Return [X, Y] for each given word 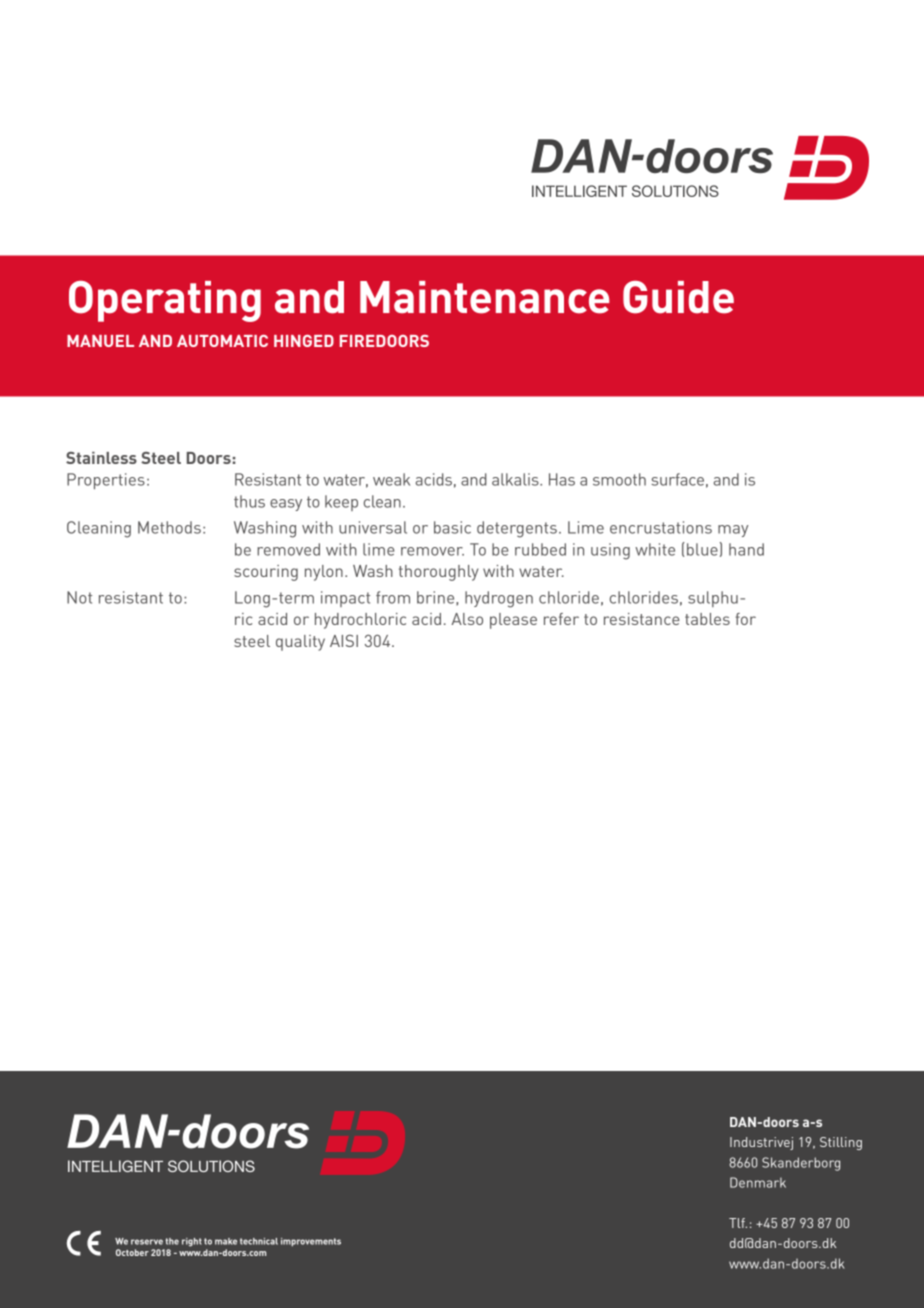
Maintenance [484, 297]
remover [432, 551]
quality [300, 643]
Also [467, 619]
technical [259, 1241]
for [746, 619]
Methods [169, 527]
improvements [311, 1242]
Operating [165, 301]
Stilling [841, 1143]
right [192, 1242]
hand [746, 549]
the [172, 1241]
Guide [678, 297]
